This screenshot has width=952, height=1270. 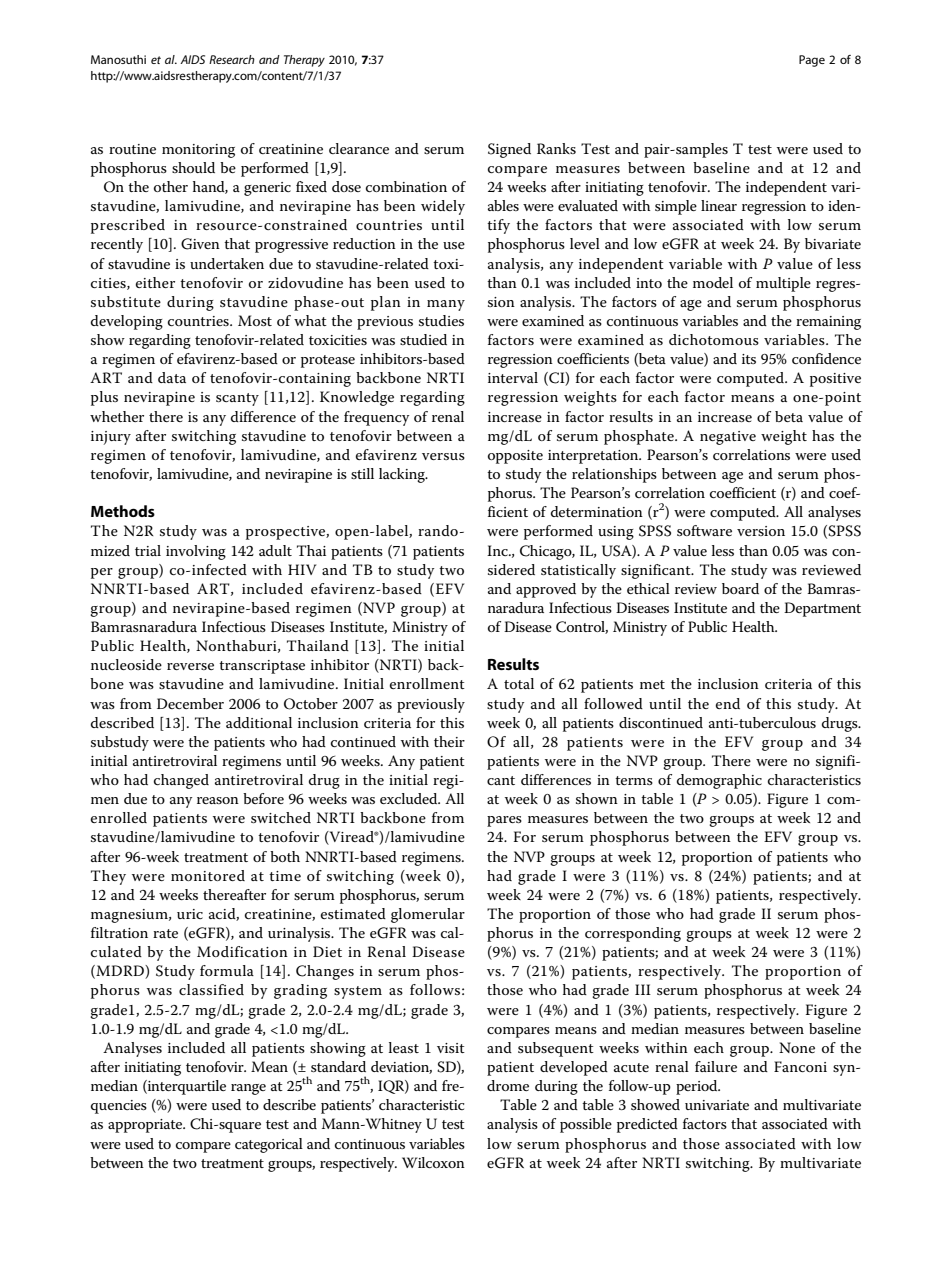 What do you see at coordinates (740, 588) in the screenshot?
I see `board` at bounding box center [740, 588].
